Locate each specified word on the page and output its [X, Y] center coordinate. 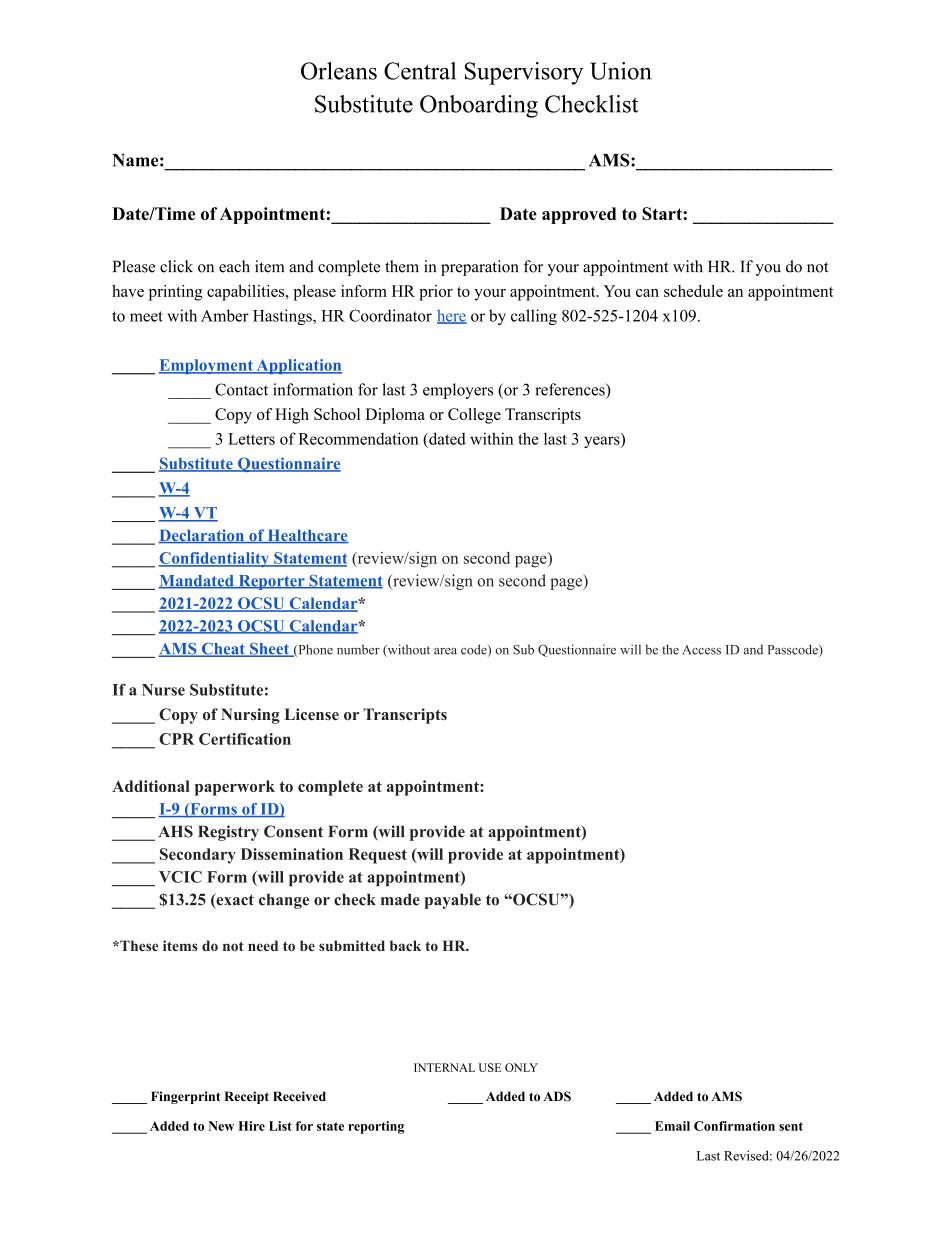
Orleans [339, 71]
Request [378, 856]
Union [620, 71]
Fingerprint [185, 1097]
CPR [176, 739]
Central [420, 71]
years [603, 442]
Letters [251, 439]
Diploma [395, 416]
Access [701, 650]
